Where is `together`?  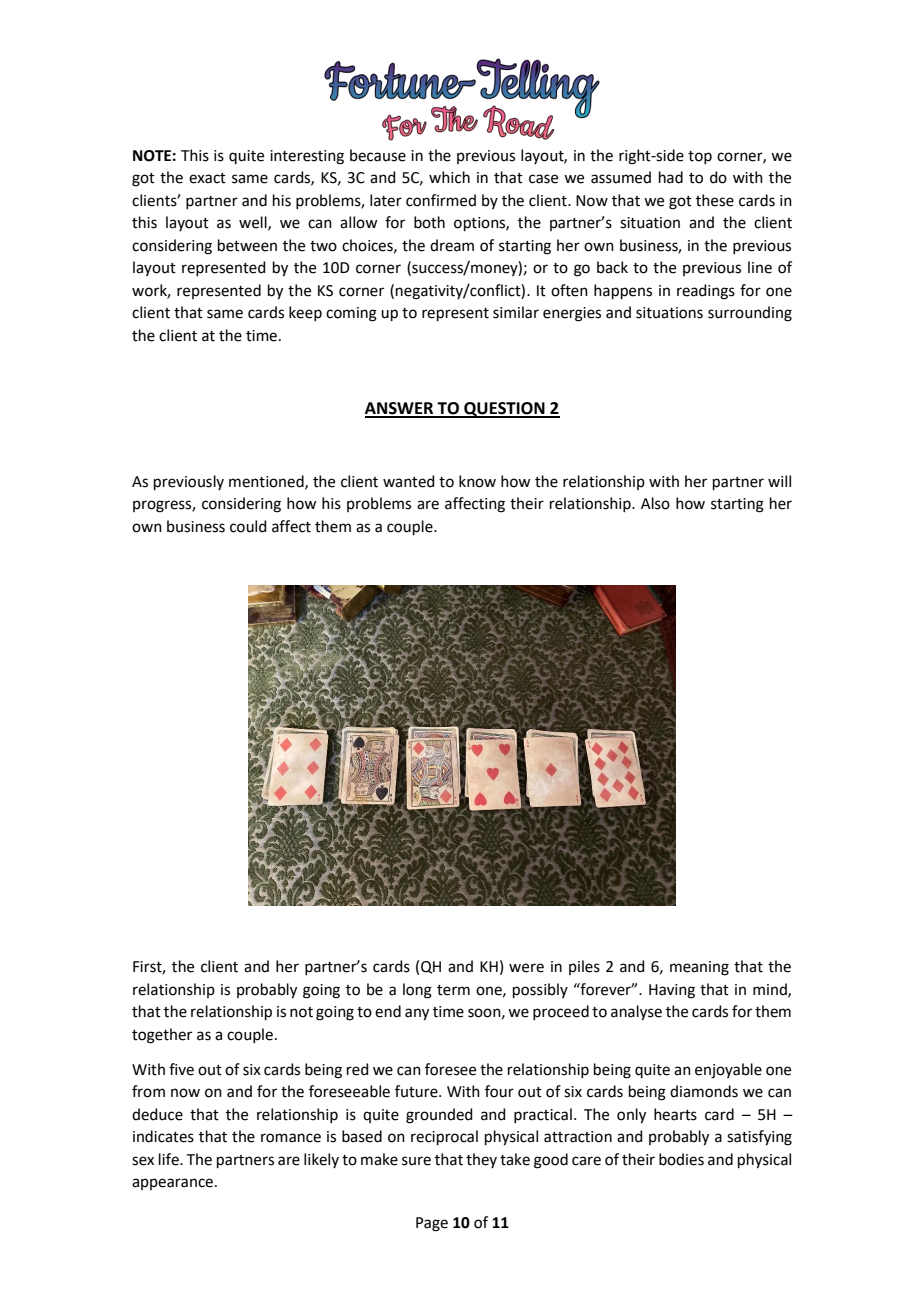 together is located at coordinates (162, 1036).
